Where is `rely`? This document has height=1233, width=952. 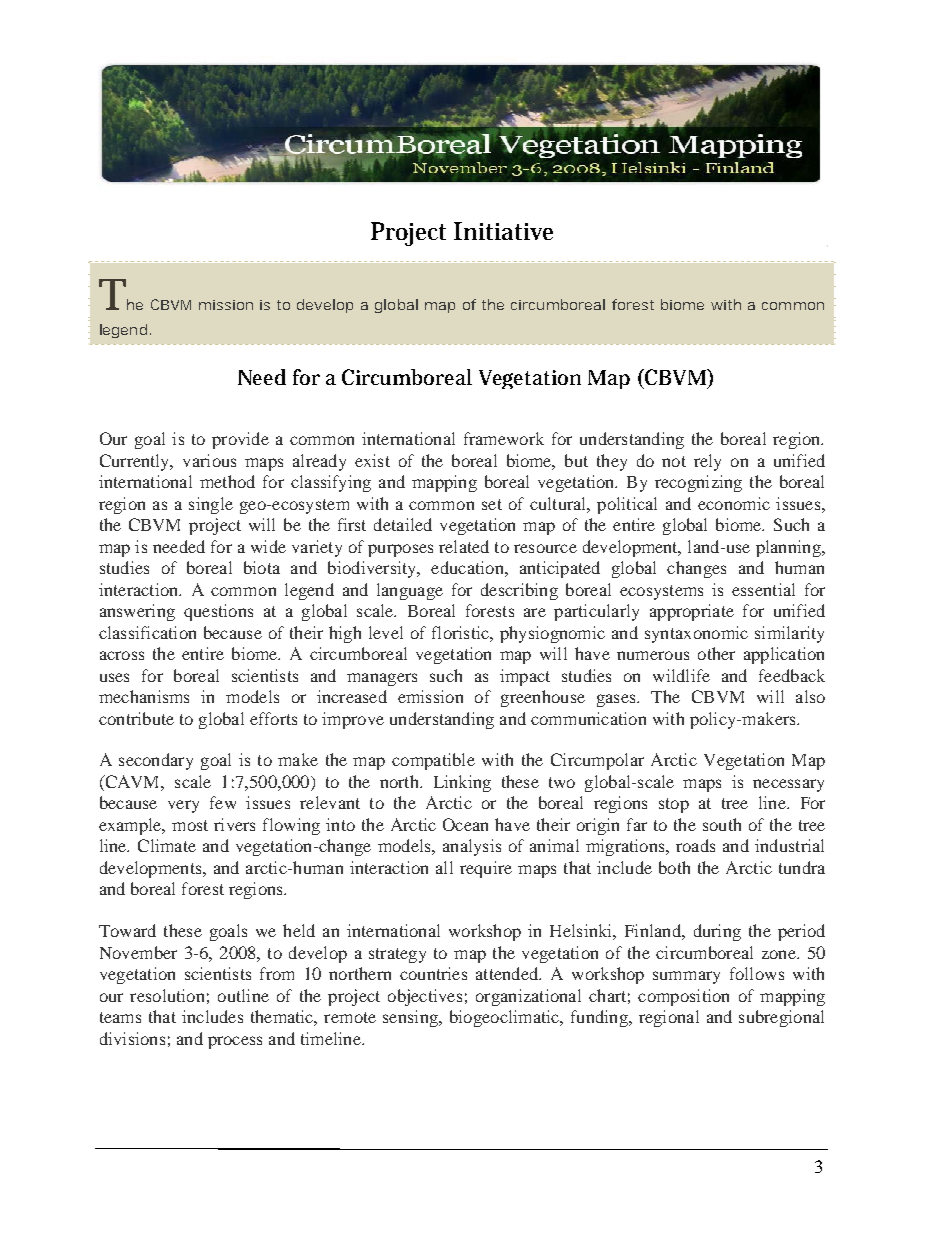 rely is located at coordinates (707, 462).
